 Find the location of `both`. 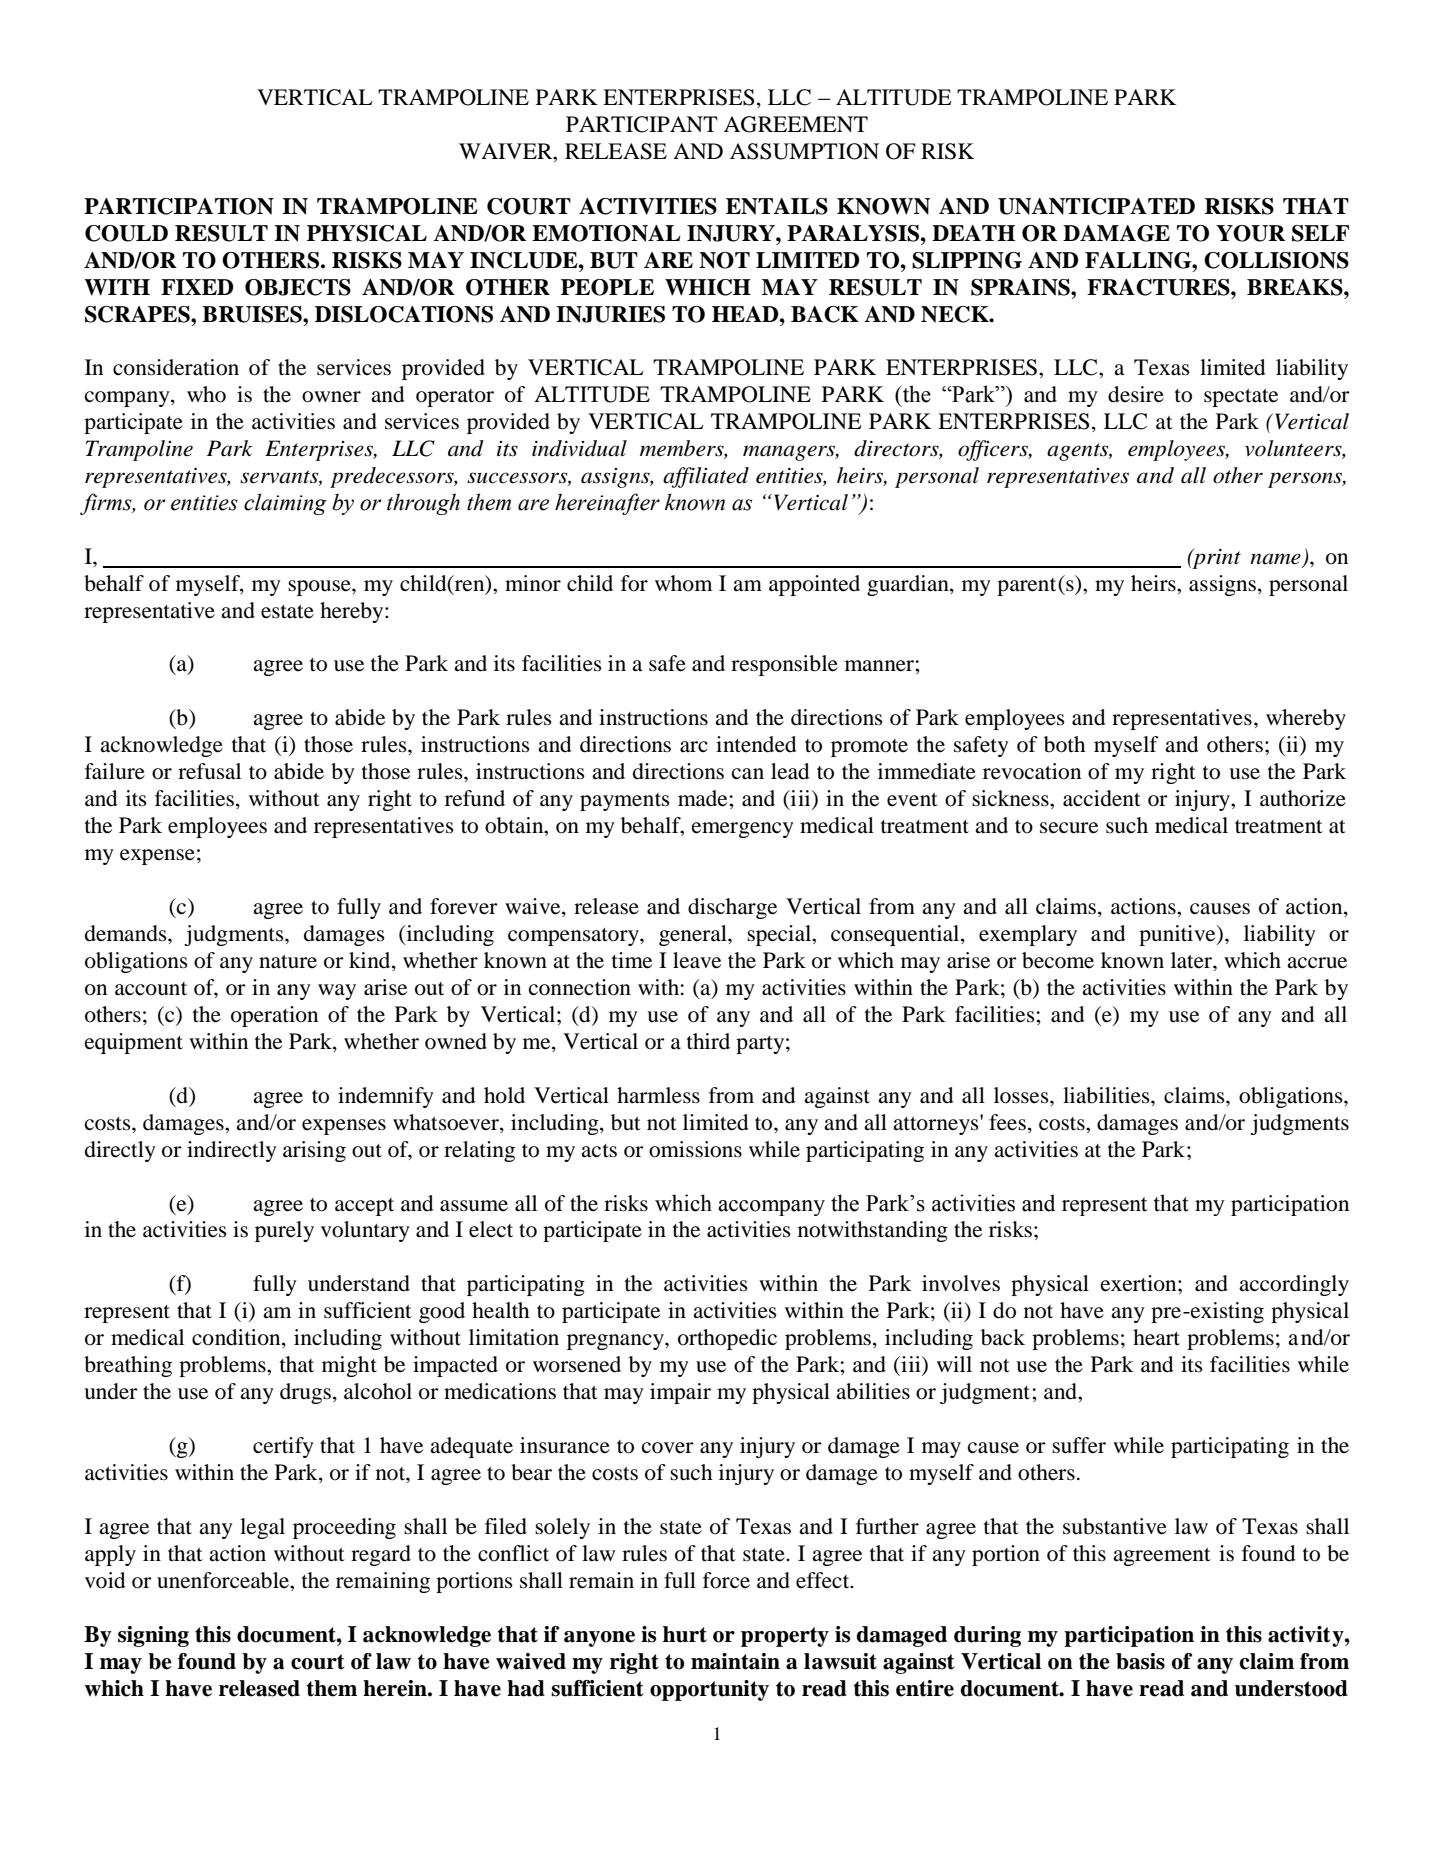

both is located at coordinates (1064, 744).
